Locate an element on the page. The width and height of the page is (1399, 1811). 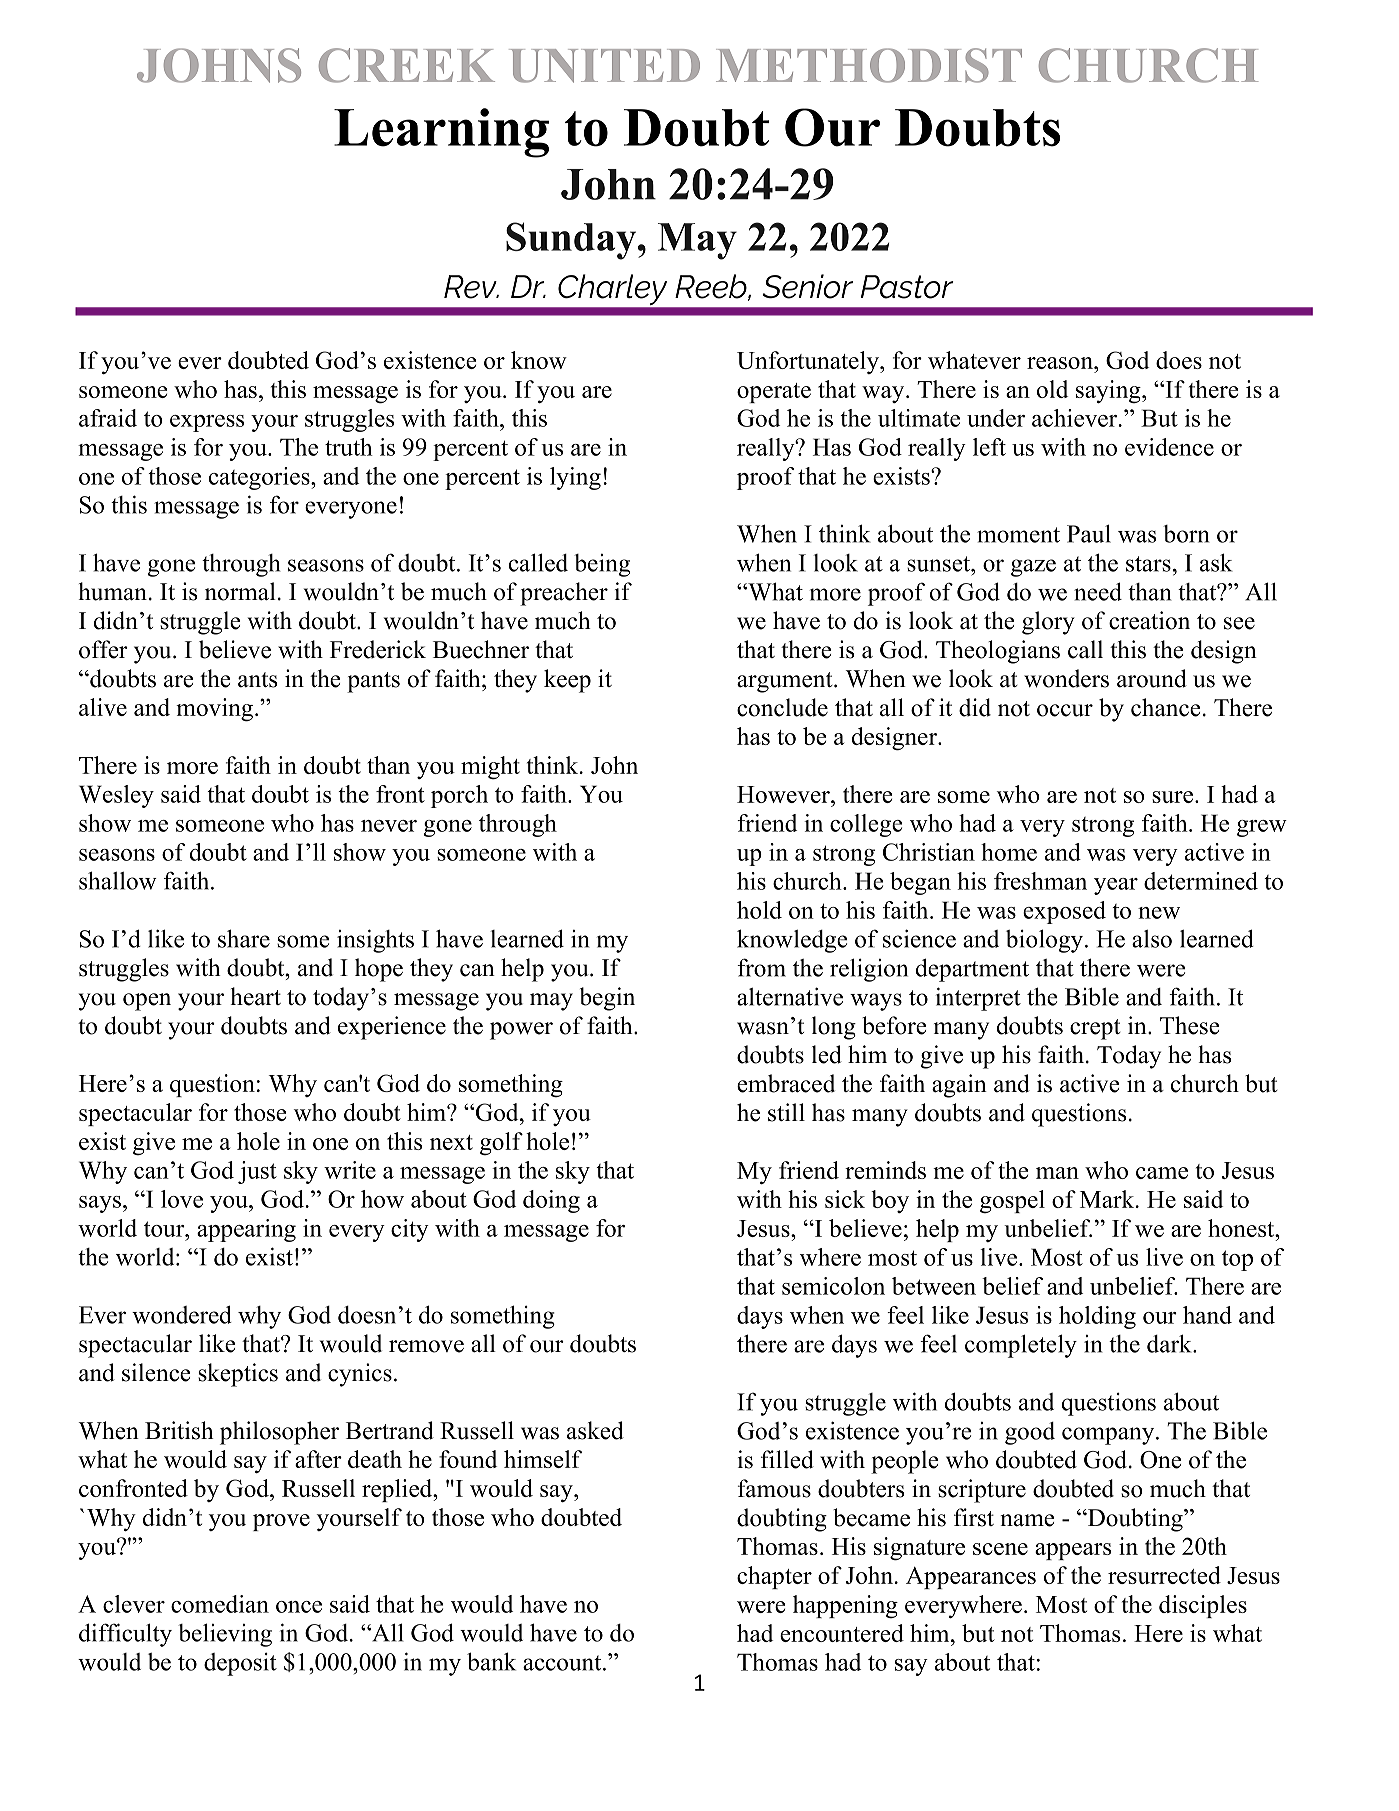
year is located at coordinates (1116, 886).
